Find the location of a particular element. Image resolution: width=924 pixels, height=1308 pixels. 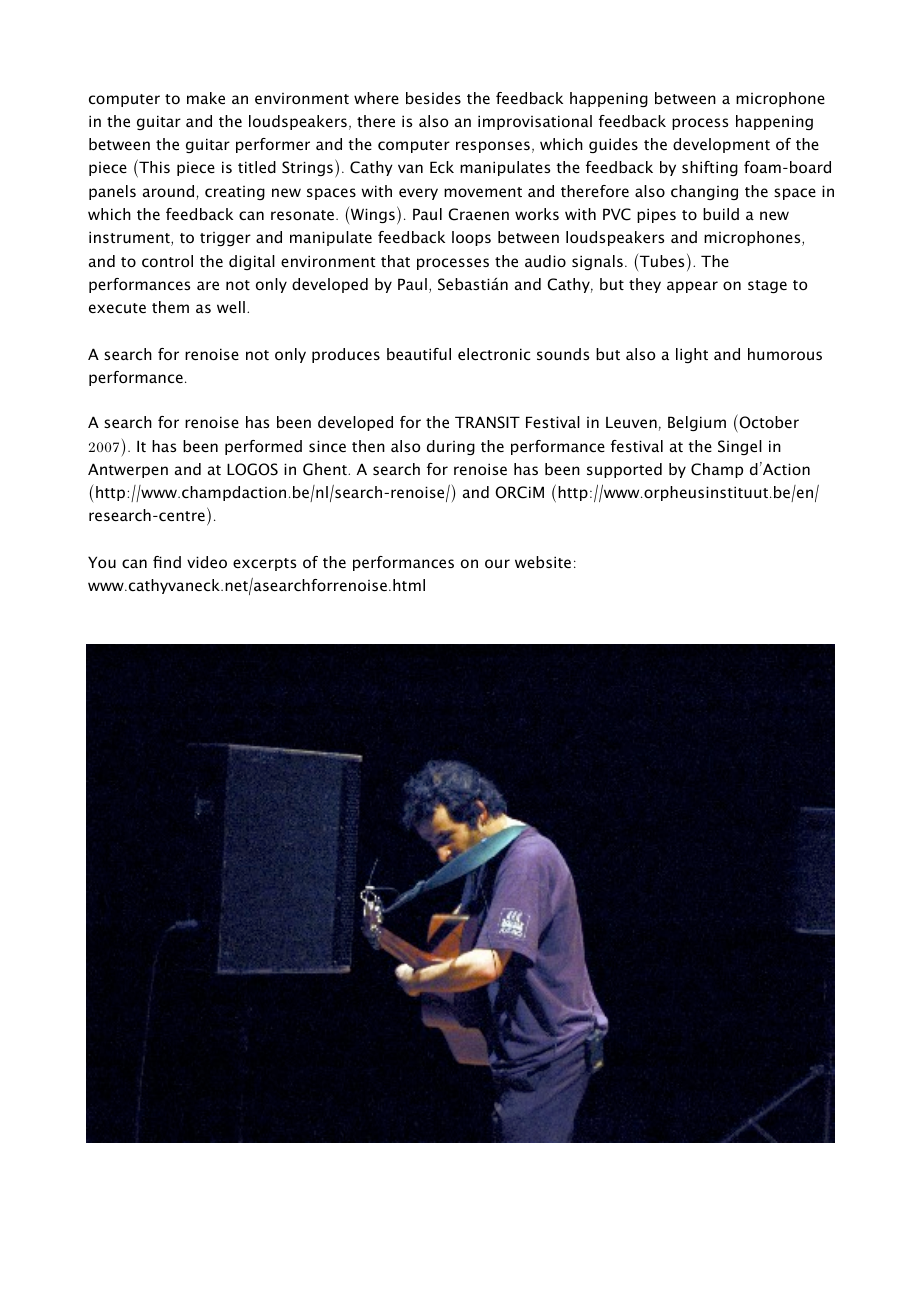

besides is located at coordinates (433, 98).
